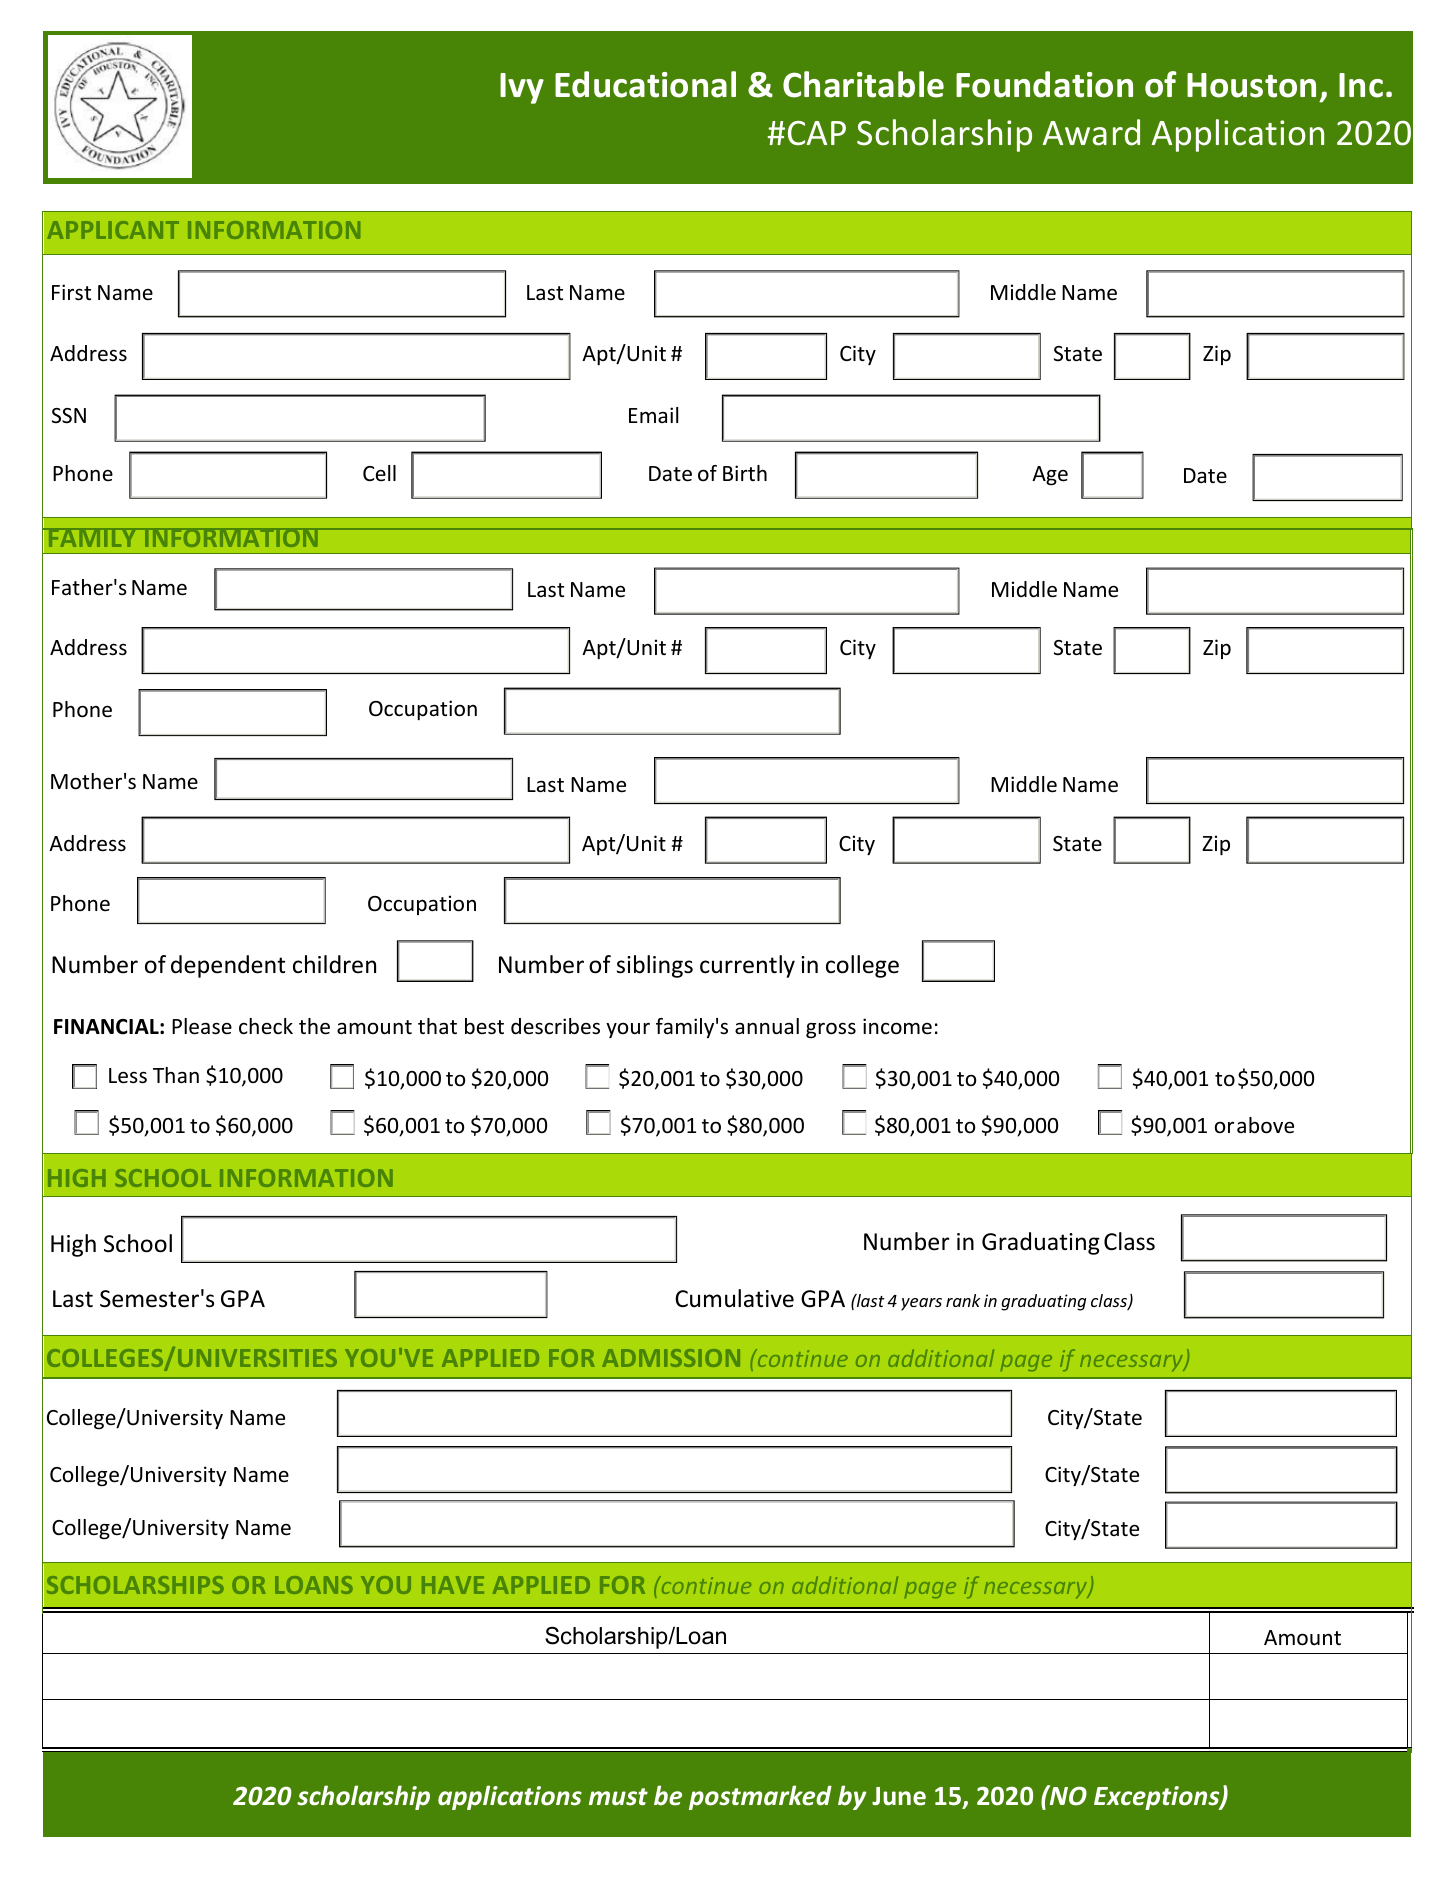  Describe the element at coordinates (645, 84) in the page. I see `Educational` at that location.
